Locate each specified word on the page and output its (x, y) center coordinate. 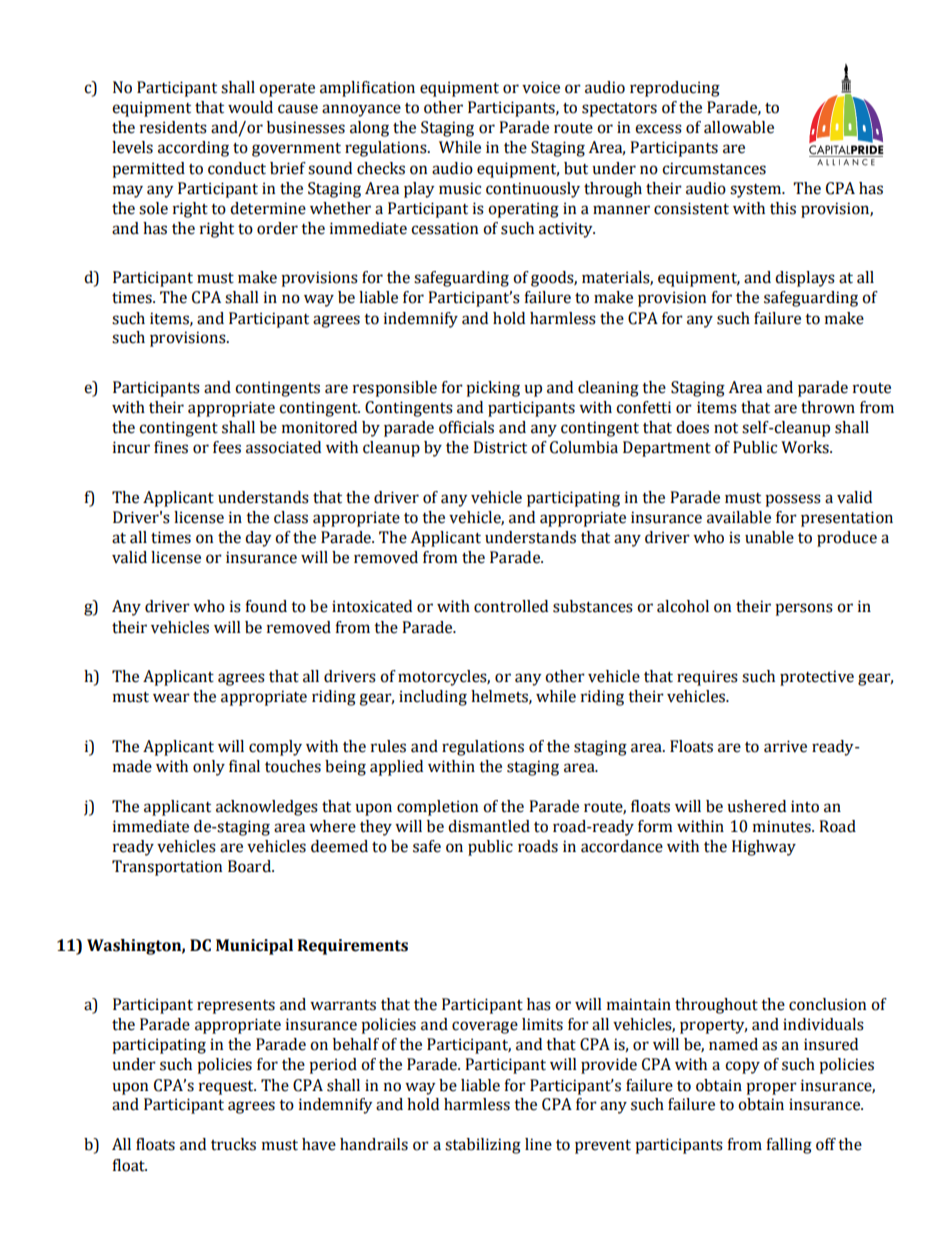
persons (804, 609)
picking (493, 389)
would (250, 107)
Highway (764, 848)
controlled (511, 606)
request (227, 1088)
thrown (828, 407)
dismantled (489, 826)
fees (227, 447)
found (266, 606)
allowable (739, 127)
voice (541, 87)
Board (250, 866)
